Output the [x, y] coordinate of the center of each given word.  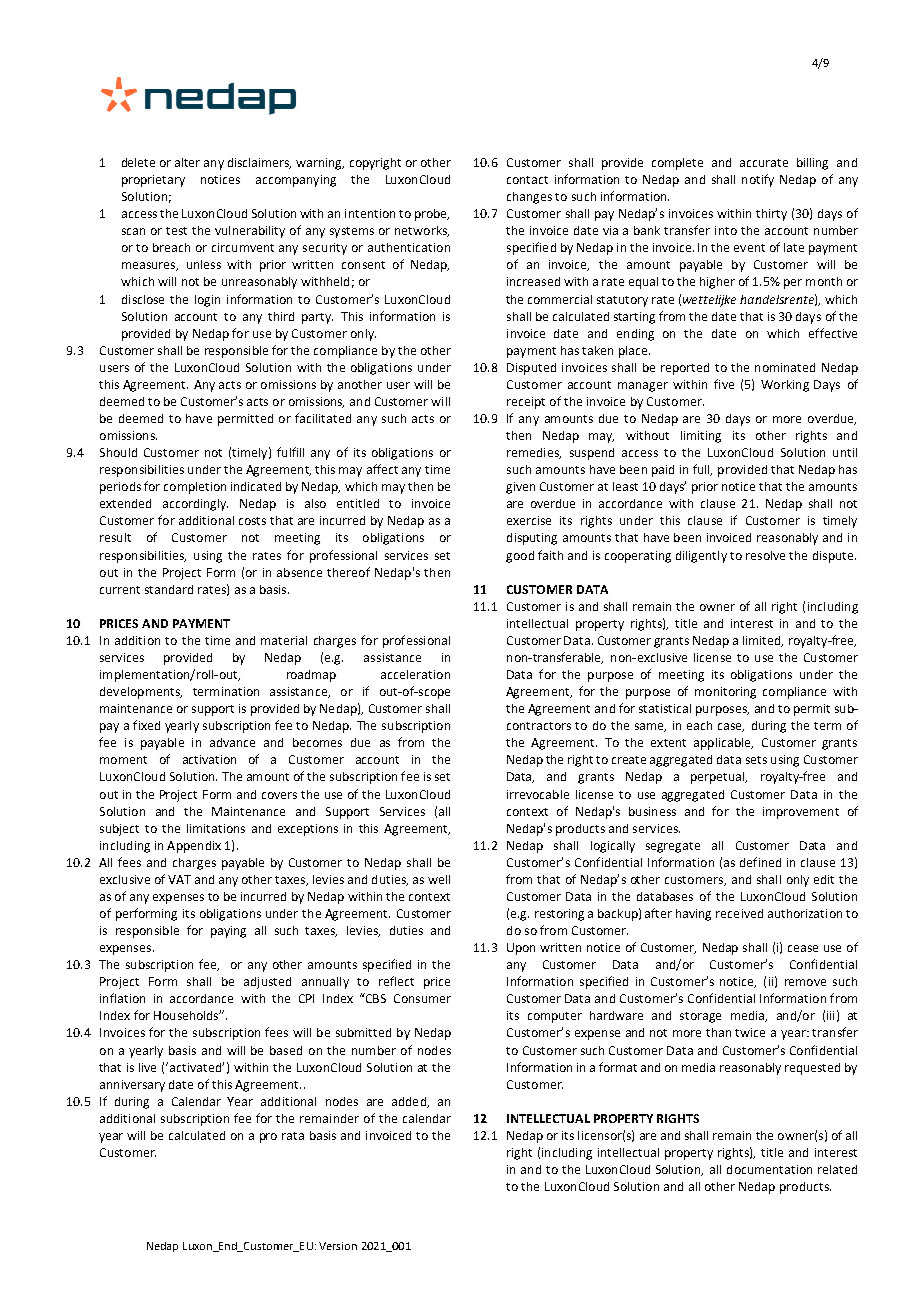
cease [803, 948]
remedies [534, 453]
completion [195, 488]
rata [293, 1136]
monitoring [725, 693]
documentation [769, 1169]
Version [338, 1246]
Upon [521, 949]
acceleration [415, 674]
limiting [701, 437]
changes [529, 198]
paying [228, 932]
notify [758, 180]
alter [187, 162]
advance [232, 742]
